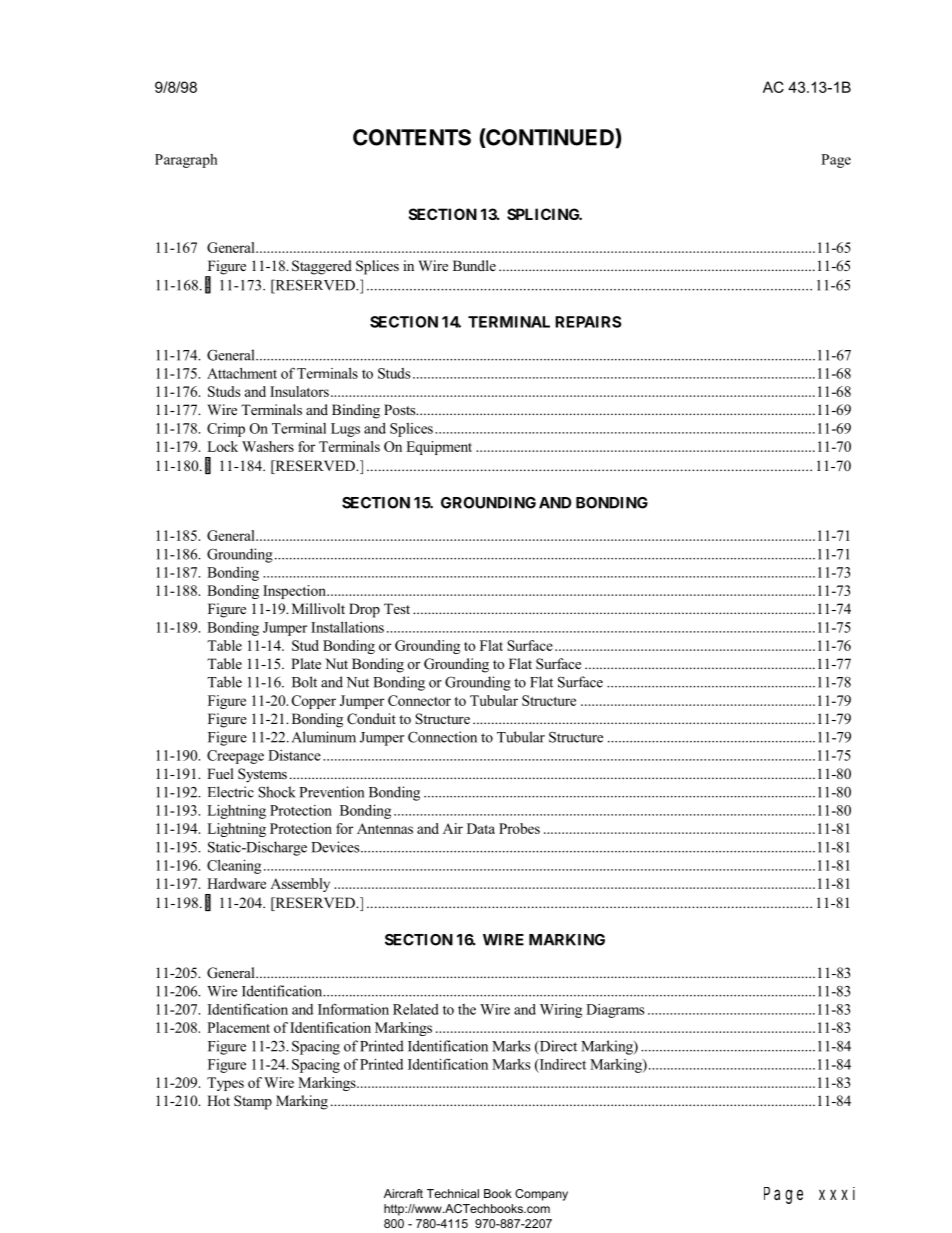  I want to click on Connector, so click(419, 700).
